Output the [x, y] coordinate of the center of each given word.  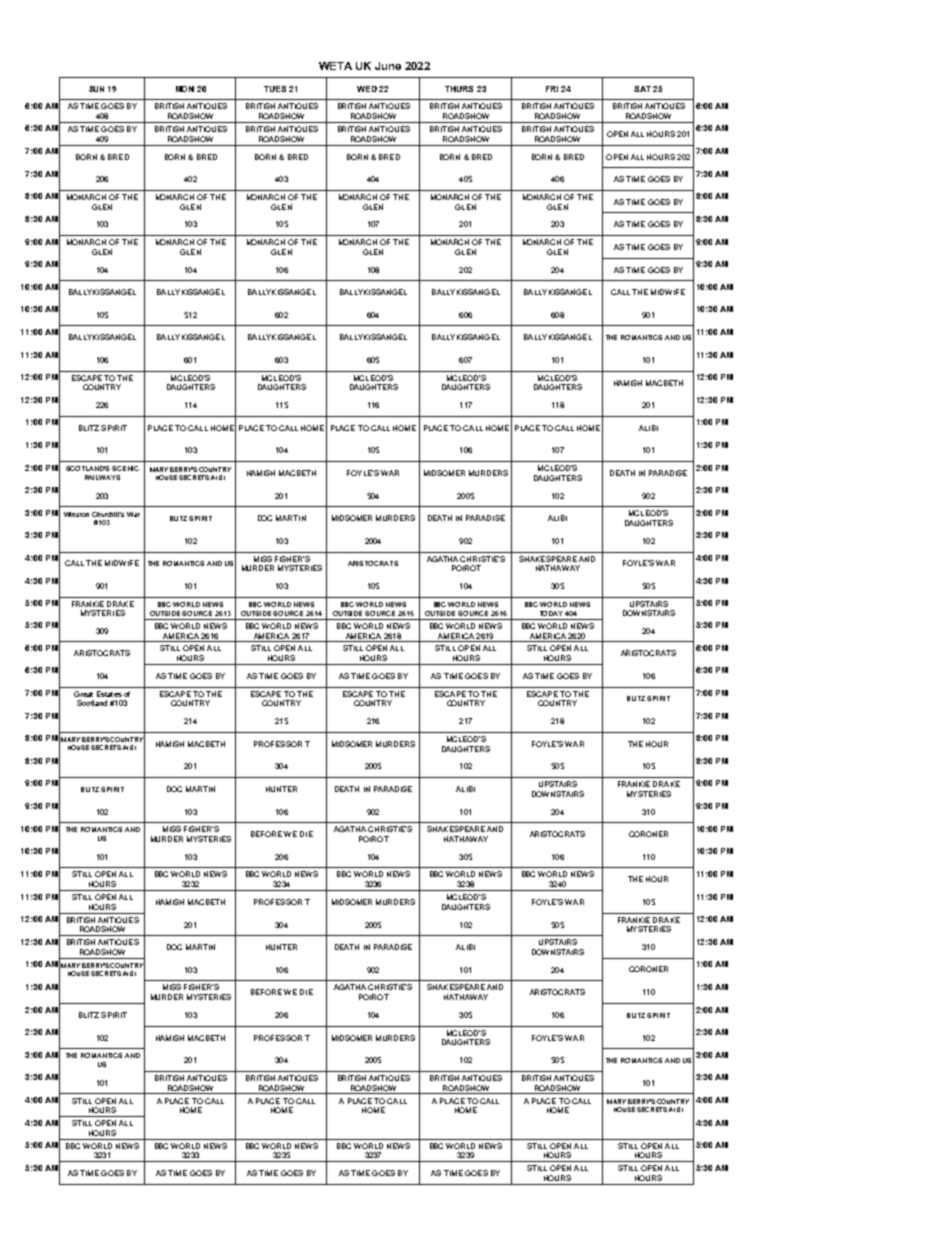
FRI [552, 89]
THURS [459, 89]
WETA [335, 66]
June [388, 66]
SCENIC [125, 468]
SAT [642, 89]
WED [367, 89]
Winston [76, 514]
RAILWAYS [102, 477]
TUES [275, 89]
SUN [96, 89]
